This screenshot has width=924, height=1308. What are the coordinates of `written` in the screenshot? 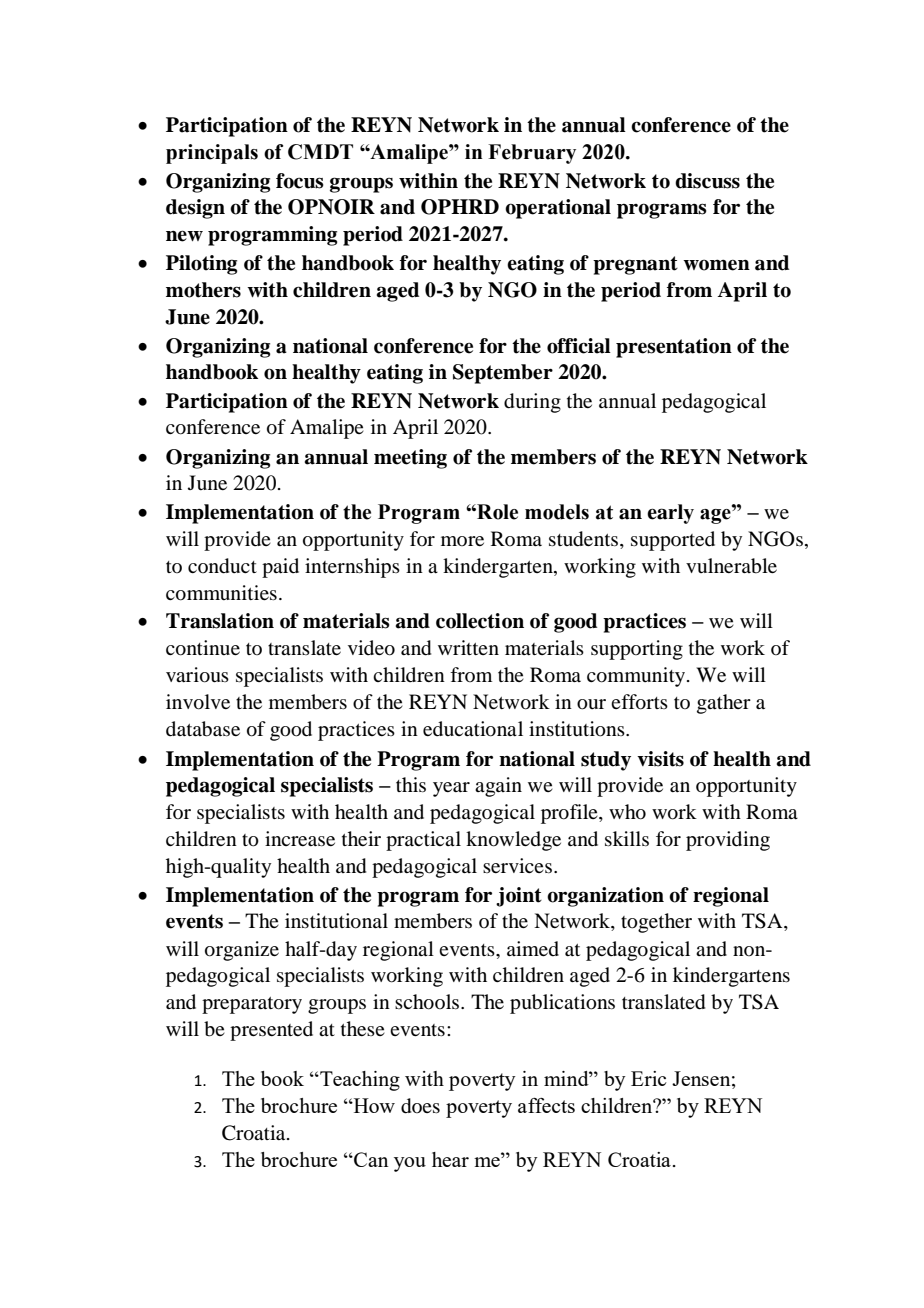 It's located at (468, 647).
